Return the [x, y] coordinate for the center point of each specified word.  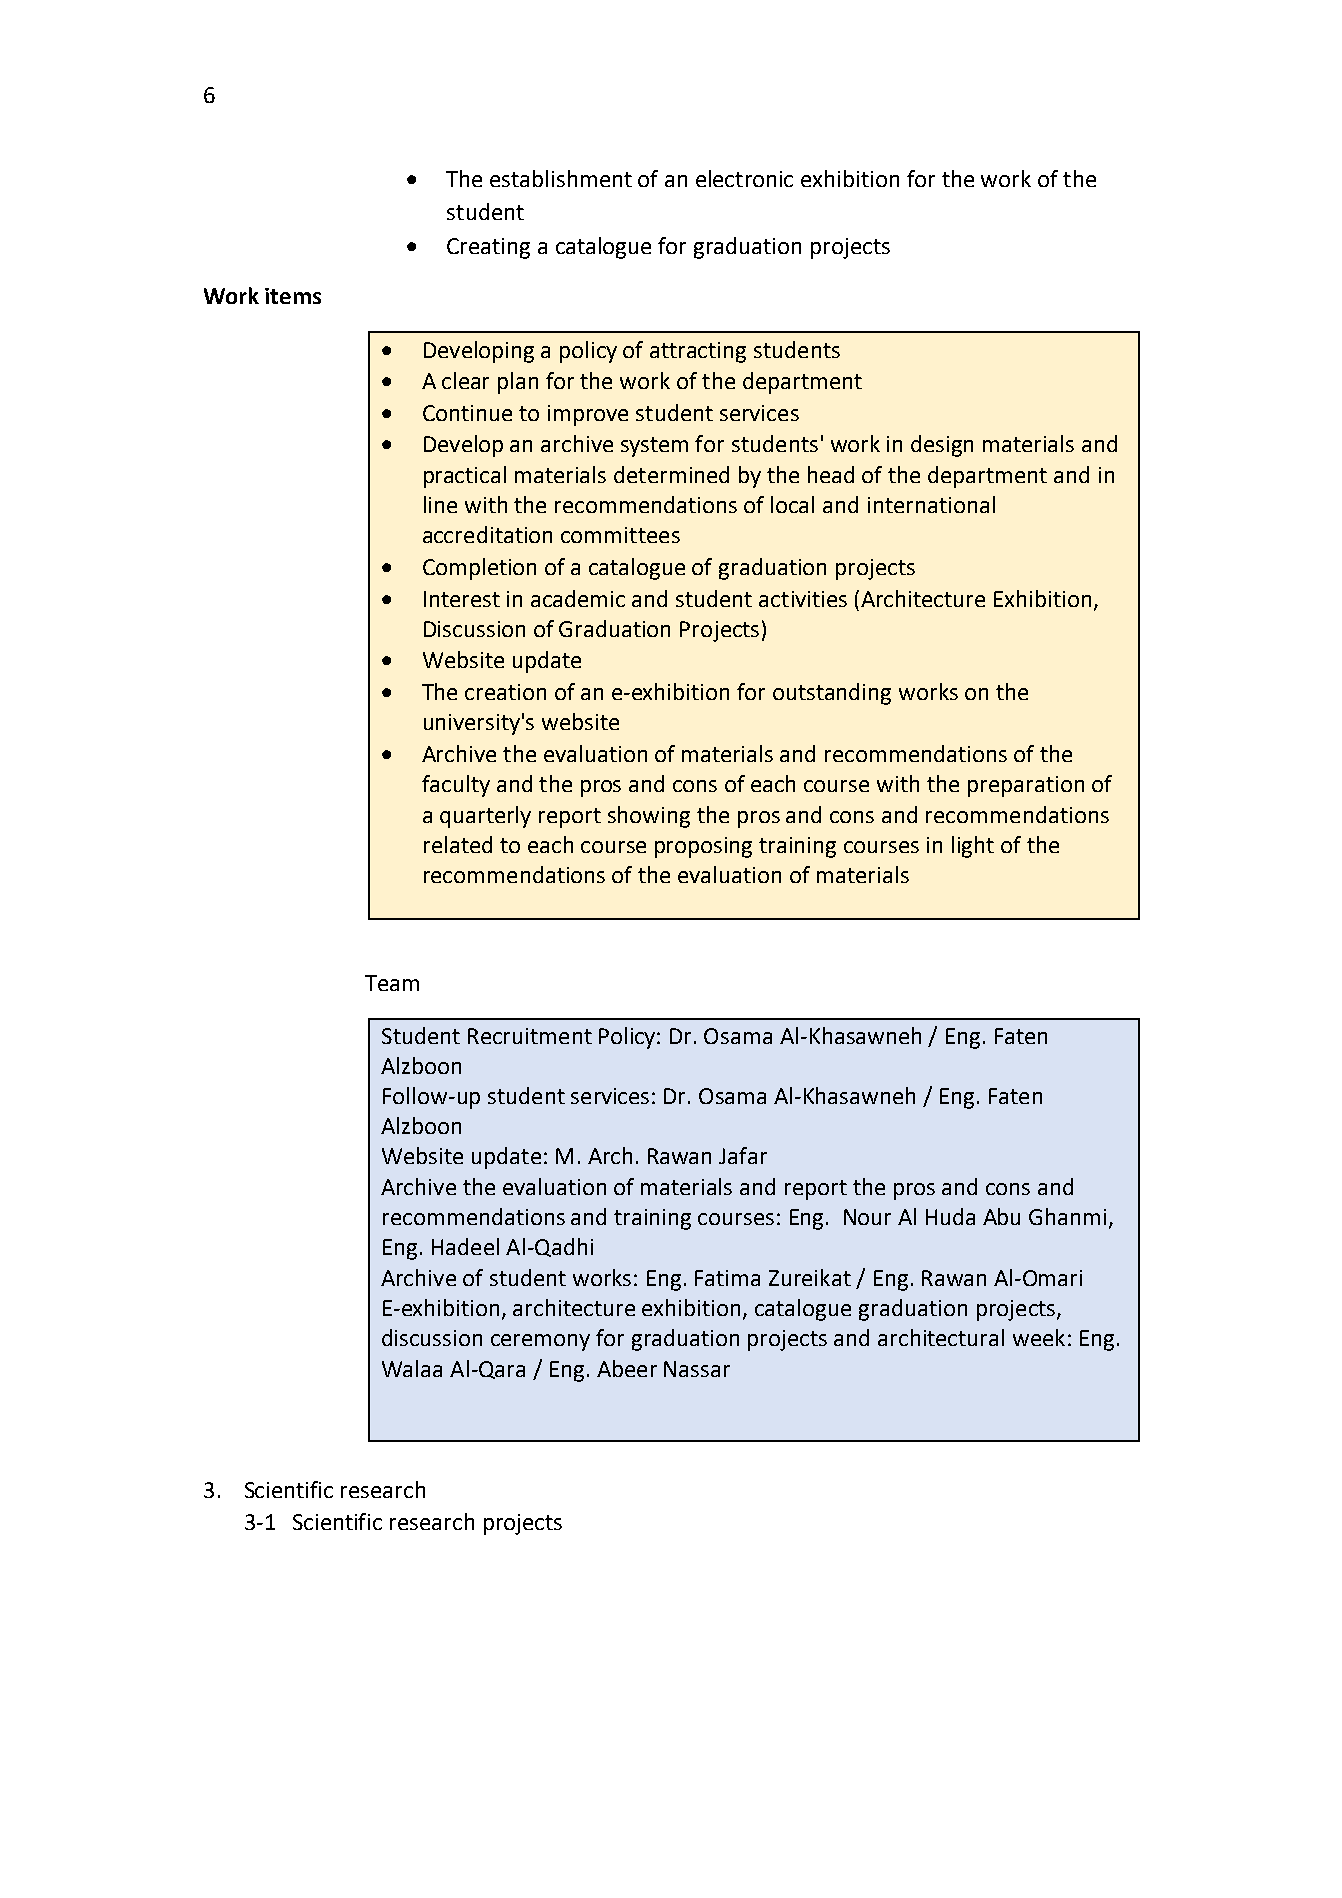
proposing [703, 847]
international [931, 504]
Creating [488, 248]
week [1039, 1337]
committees [620, 535]
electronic [744, 178]
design [942, 446]
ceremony [540, 1342]
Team [392, 983]
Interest [462, 599]
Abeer [627, 1368]
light [973, 847]
